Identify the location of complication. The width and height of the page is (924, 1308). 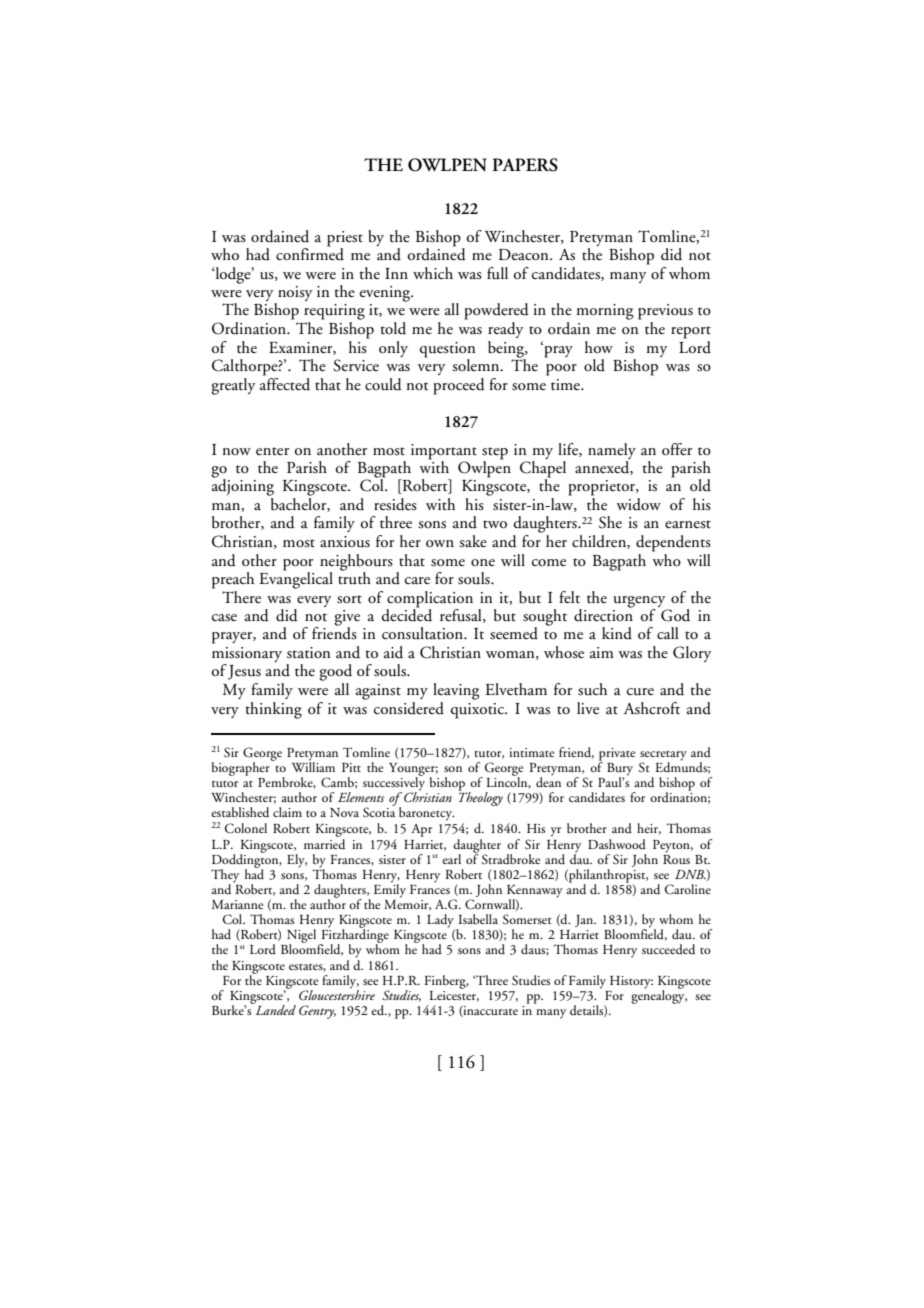
(430, 599).
